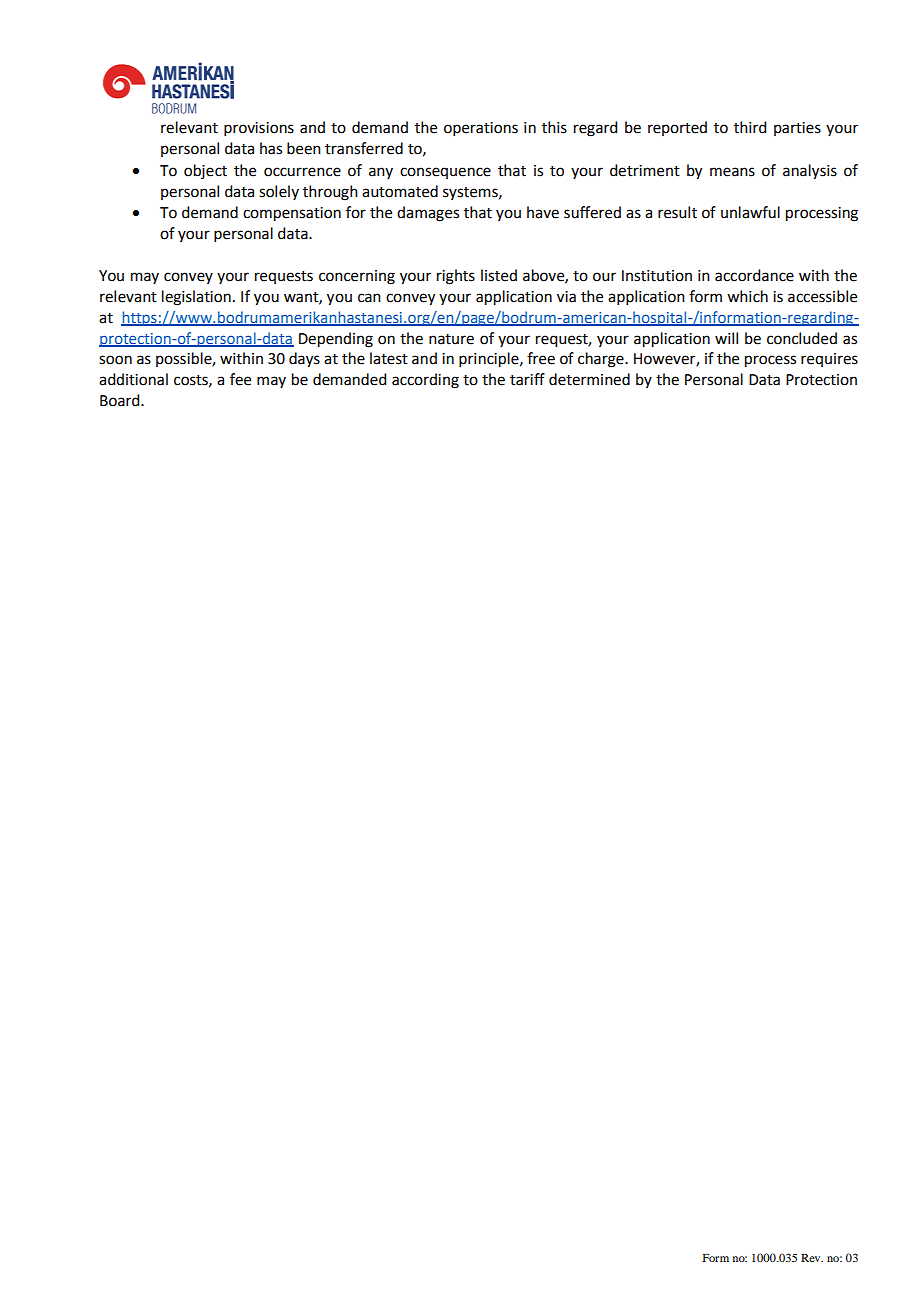 Image resolution: width=924 pixels, height=1308 pixels. What do you see at coordinates (425, 381) in the page?
I see `according` at bounding box center [425, 381].
